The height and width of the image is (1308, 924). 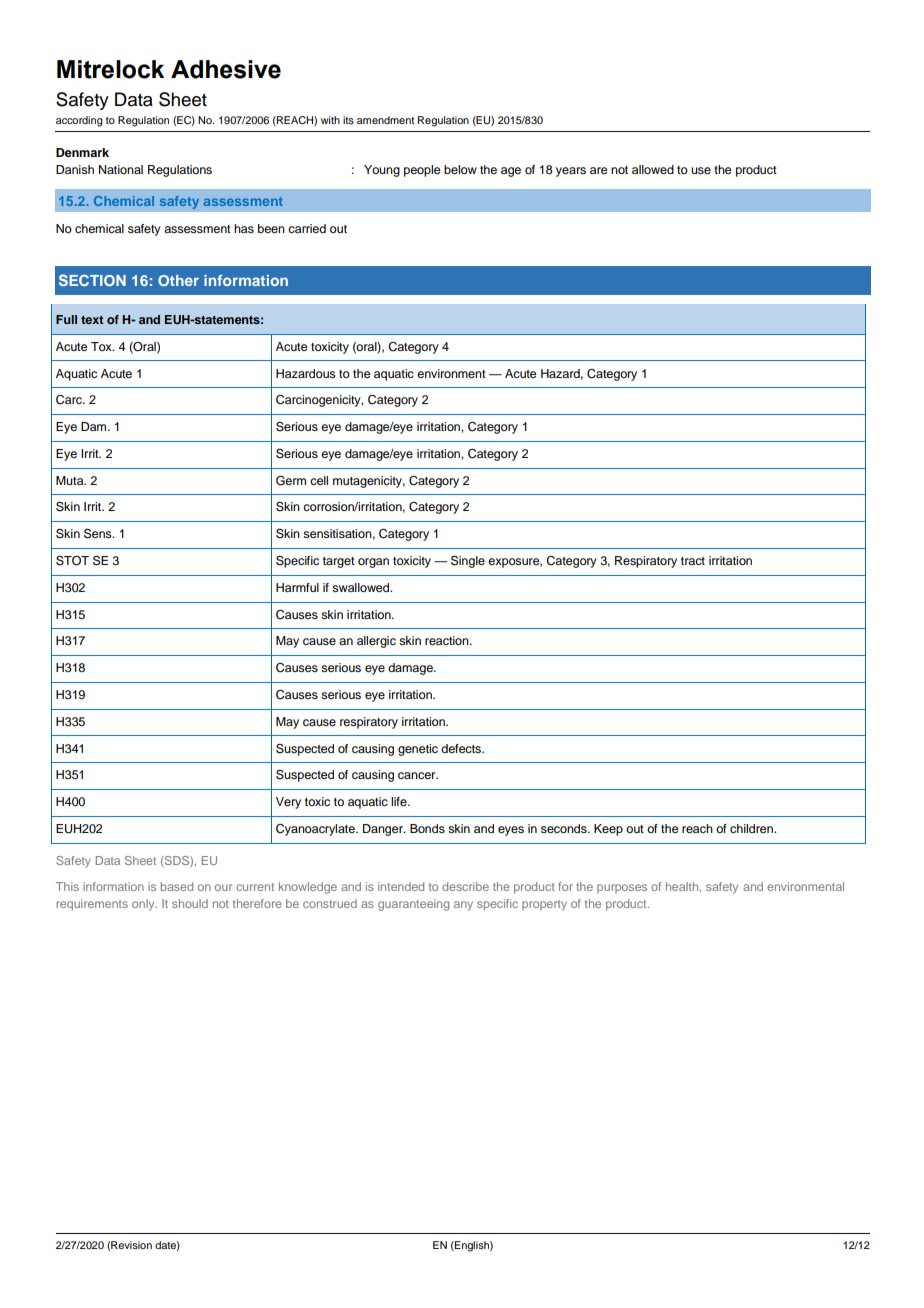 I want to click on according, so click(x=79, y=121).
